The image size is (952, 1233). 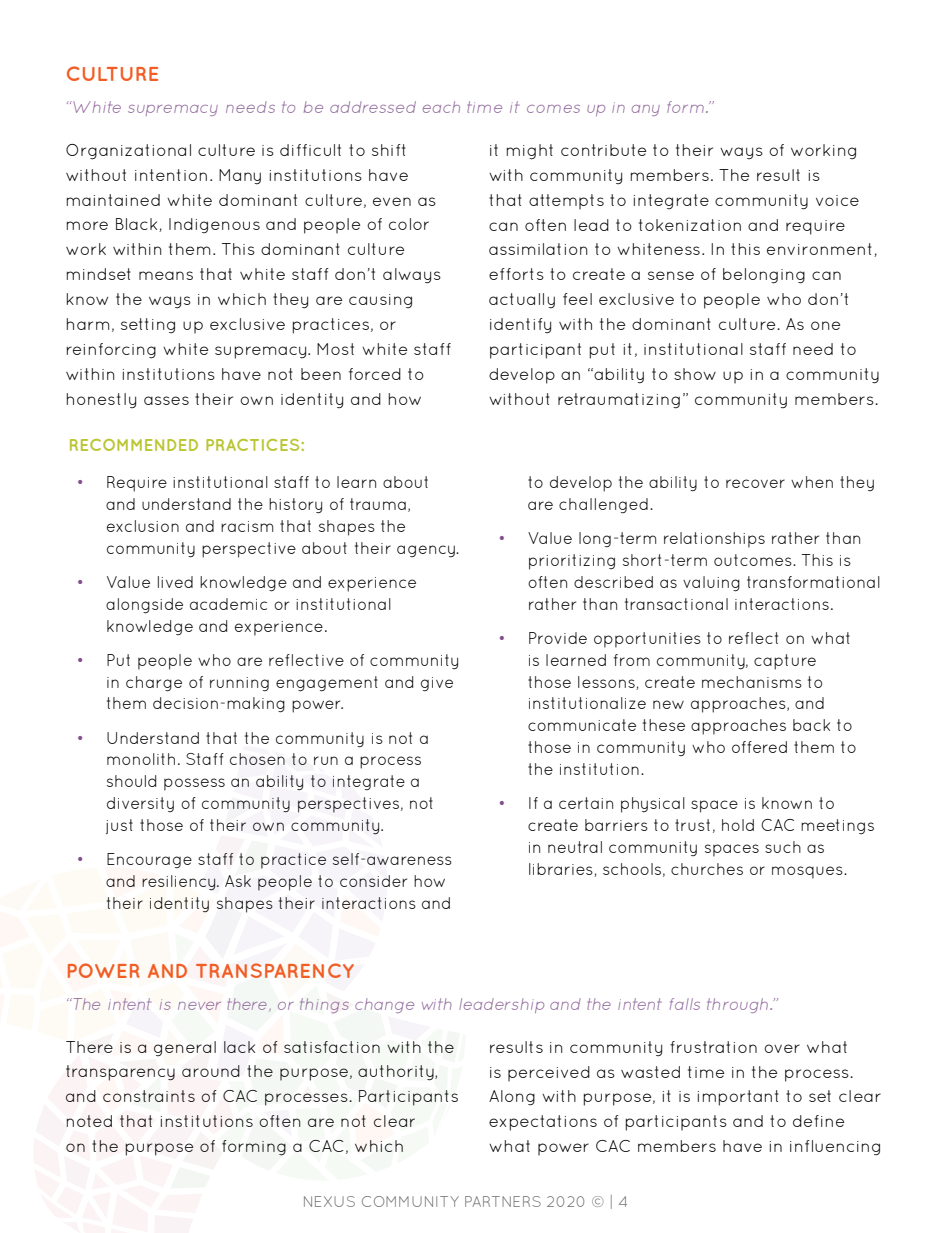 What do you see at coordinates (575, 847) in the screenshot?
I see `neutral` at bounding box center [575, 847].
